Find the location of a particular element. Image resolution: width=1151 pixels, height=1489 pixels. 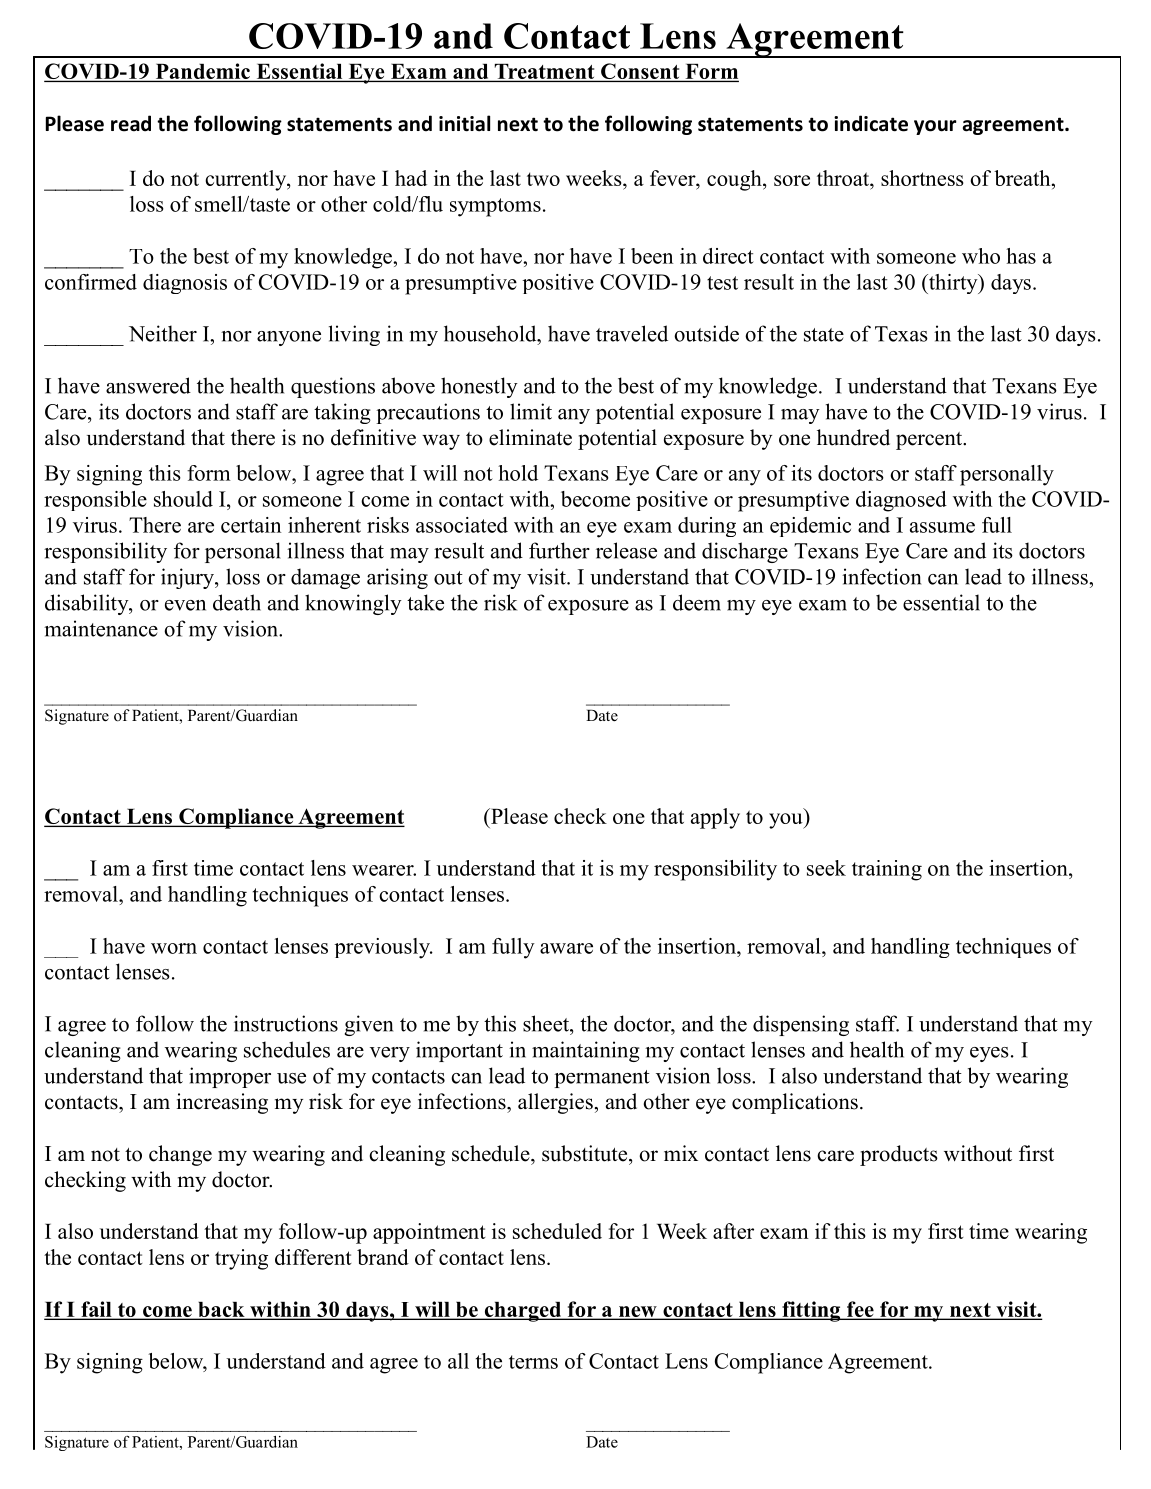

aware is located at coordinates (566, 948).
